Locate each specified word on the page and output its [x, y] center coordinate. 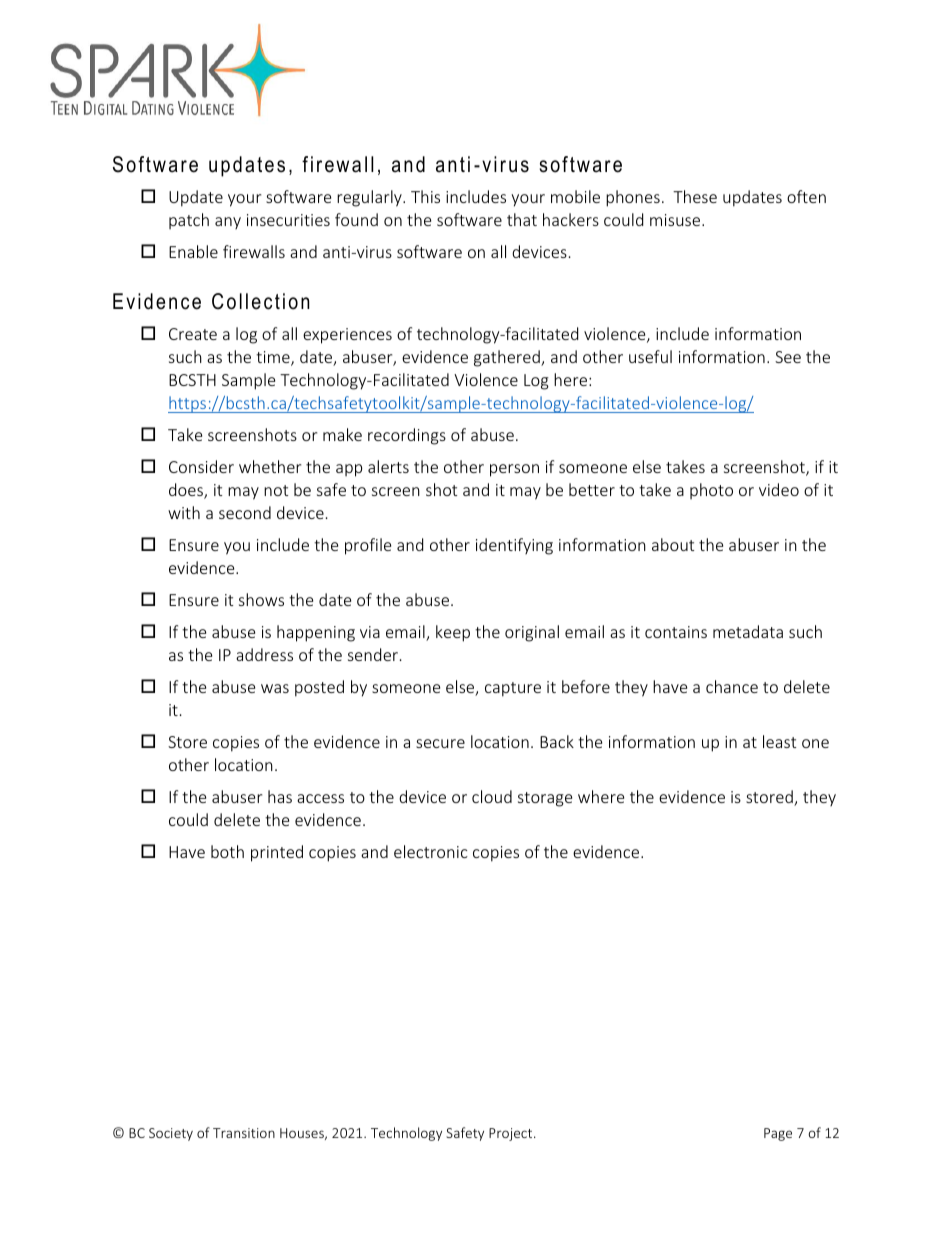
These [695, 196]
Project [512, 1134]
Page [778, 1134]
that [522, 219]
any [228, 223]
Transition [244, 1133]
